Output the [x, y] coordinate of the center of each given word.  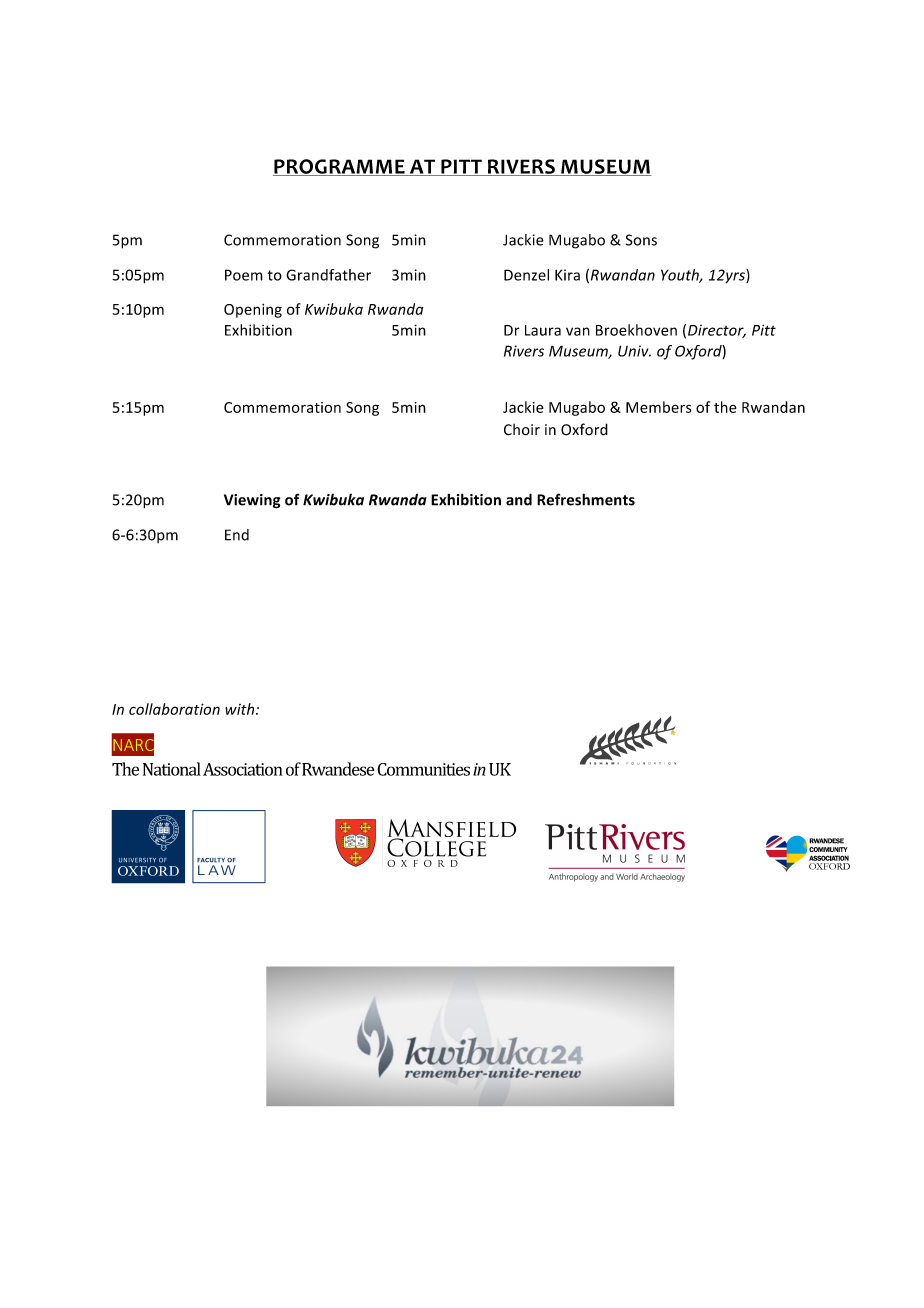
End [237, 535]
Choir [522, 430]
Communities [423, 769]
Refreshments [586, 499]
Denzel [526, 275]
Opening [253, 311]
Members [659, 407]
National [172, 769]
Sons [641, 240]
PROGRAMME [340, 167]
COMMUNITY [828, 849]
